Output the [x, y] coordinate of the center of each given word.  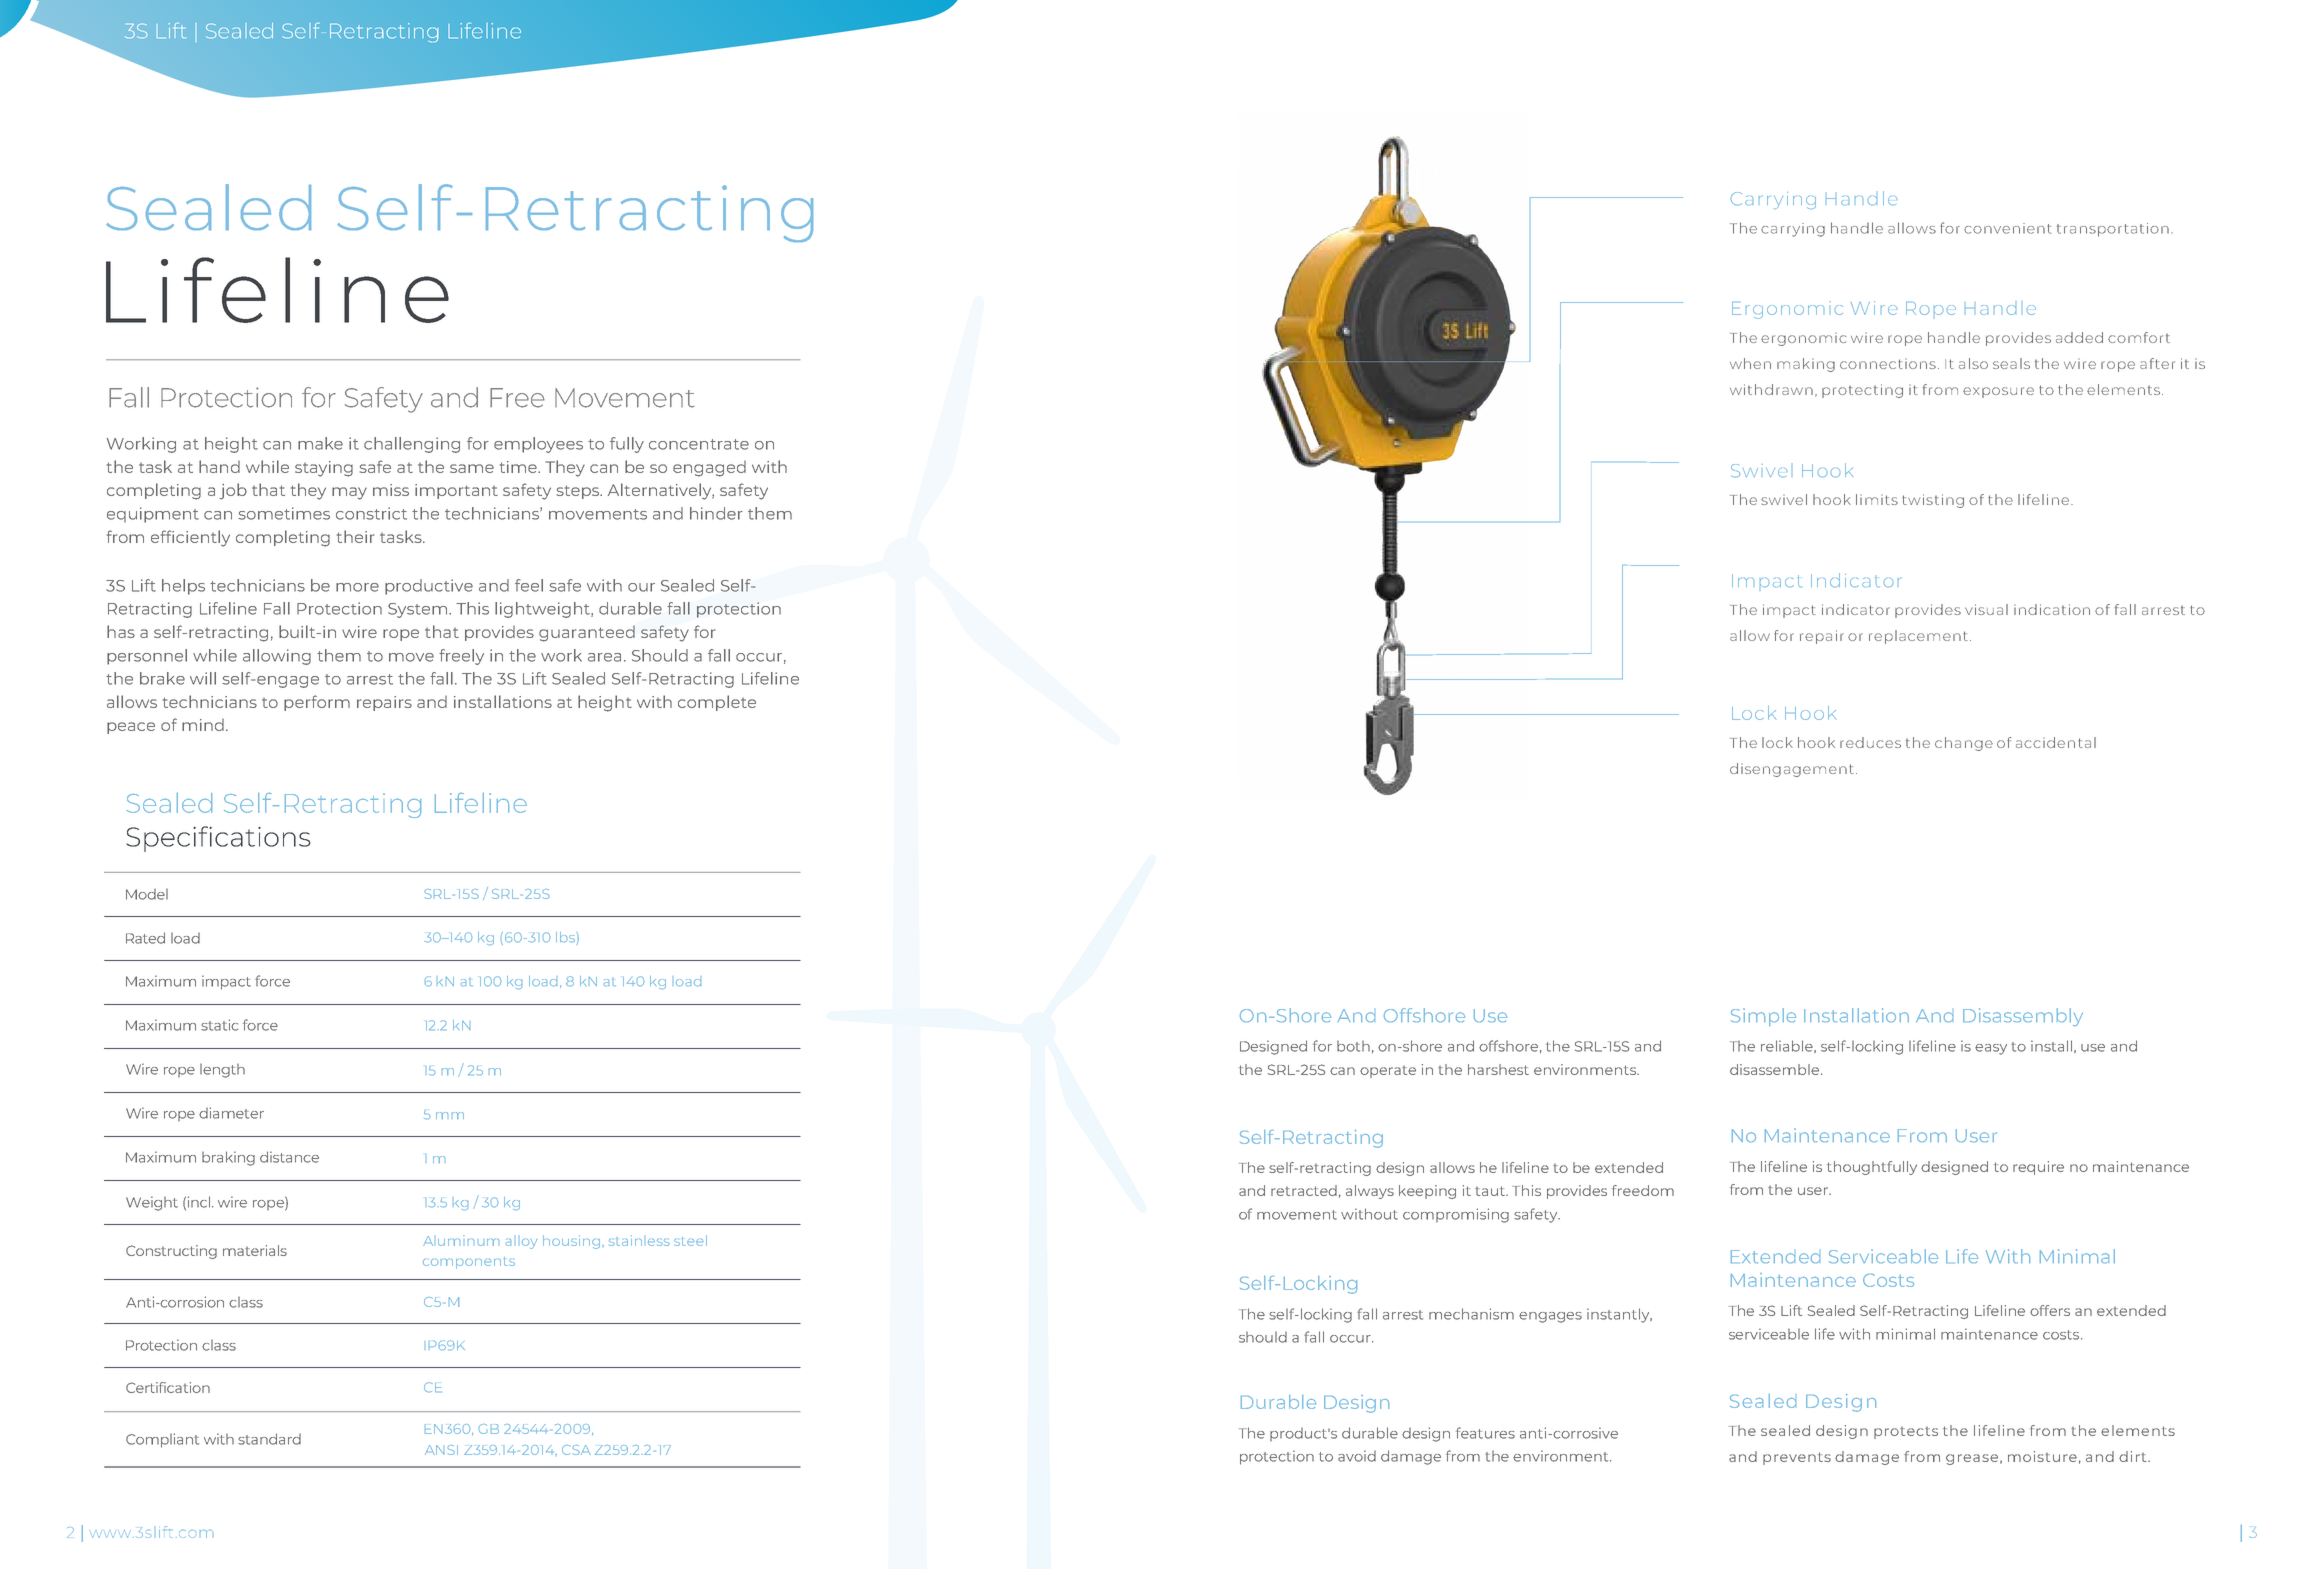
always [1370, 1192]
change [1964, 744]
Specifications [218, 839]
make [320, 443]
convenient [2007, 228]
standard [269, 1439]
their [355, 536]
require [2038, 1168]
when [1750, 363]
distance [289, 1157]
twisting [1933, 501]
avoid [1357, 1456]
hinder [716, 513]
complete [717, 703]
